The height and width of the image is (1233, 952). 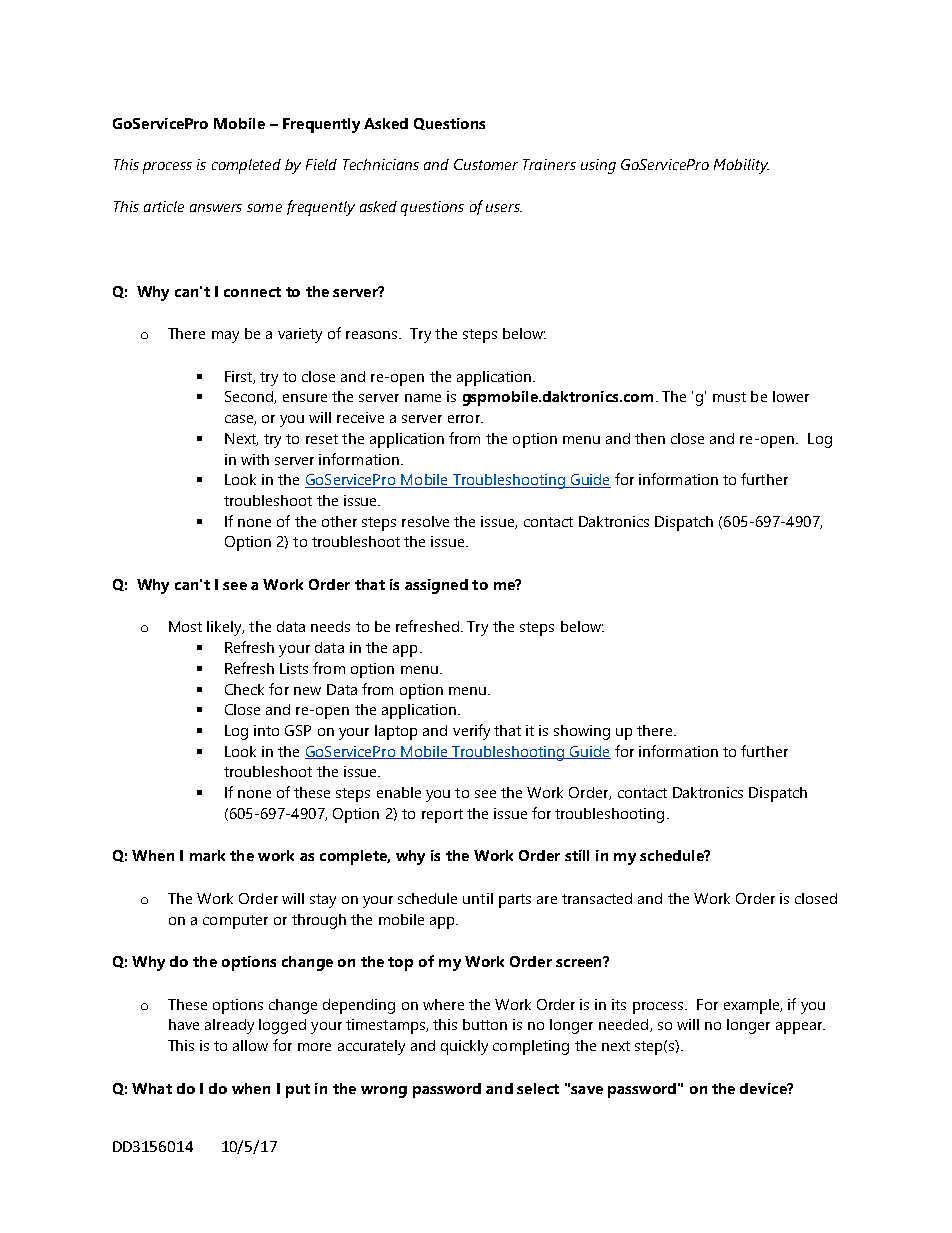 What do you see at coordinates (471, 732) in the image?
I see `verify` at bounding box center [471, 732].
